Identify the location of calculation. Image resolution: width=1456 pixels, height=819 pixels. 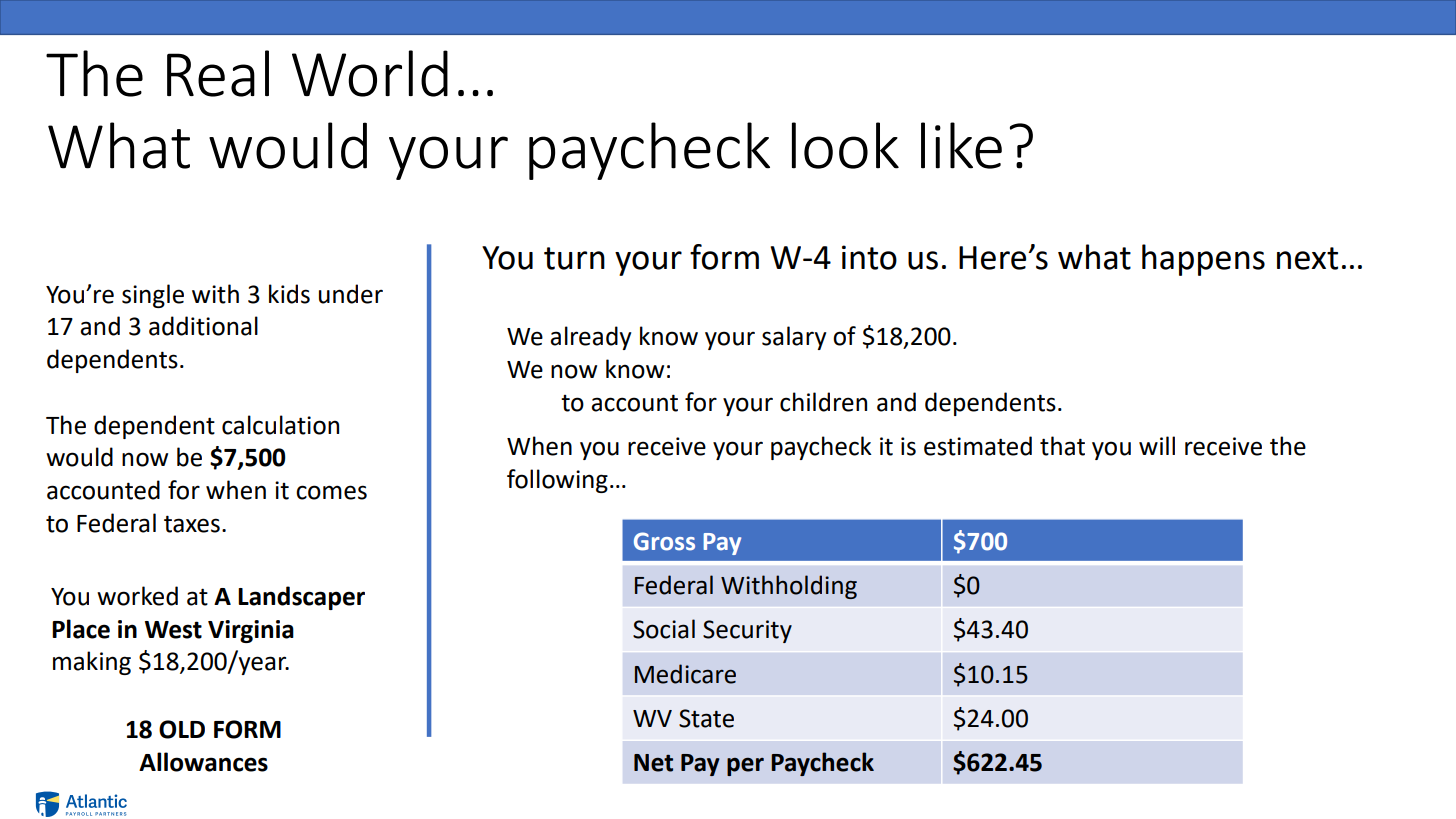
(280, 425).
